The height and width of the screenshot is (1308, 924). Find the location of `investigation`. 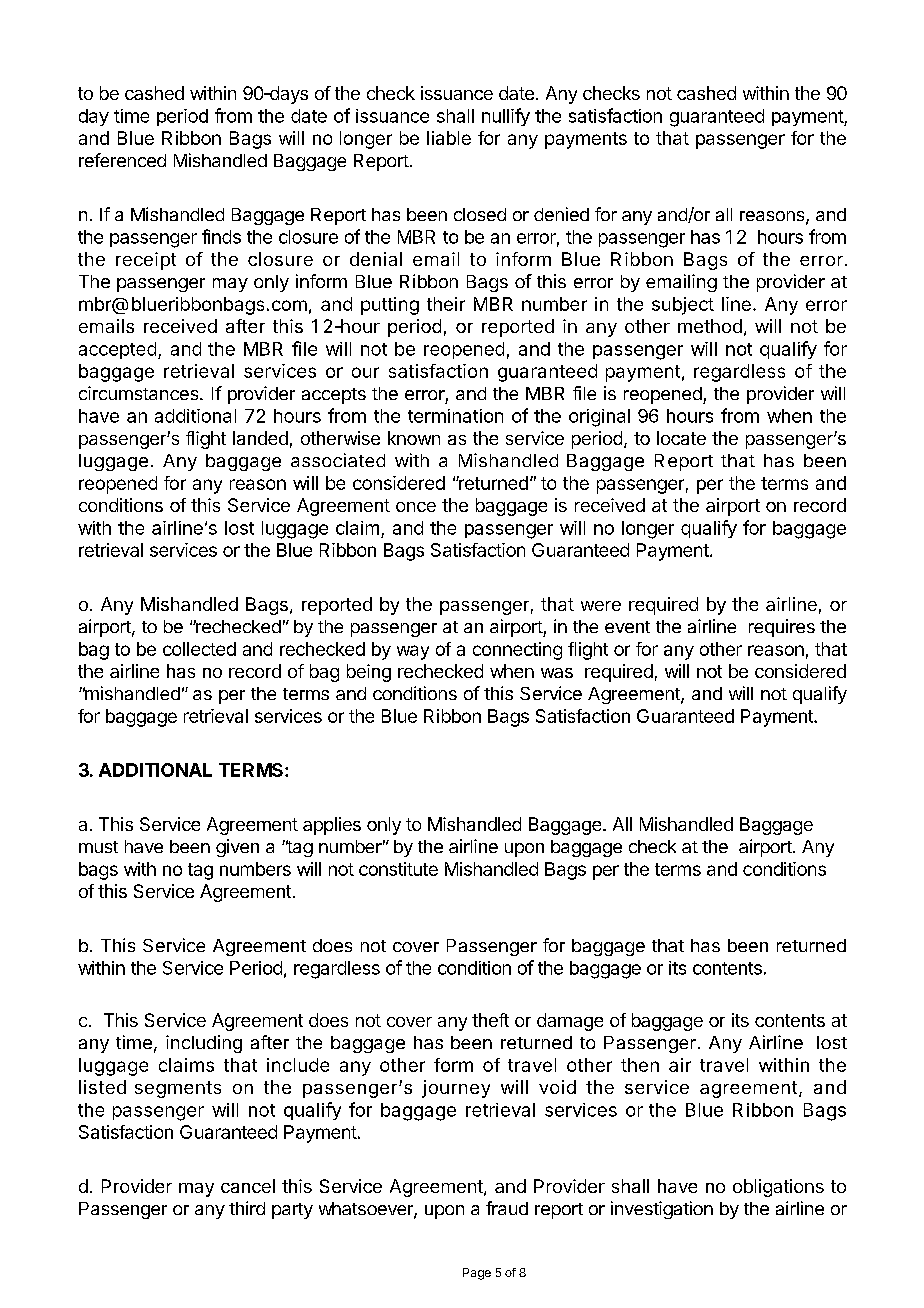

investigation is located at coordinates (662, 1210).
